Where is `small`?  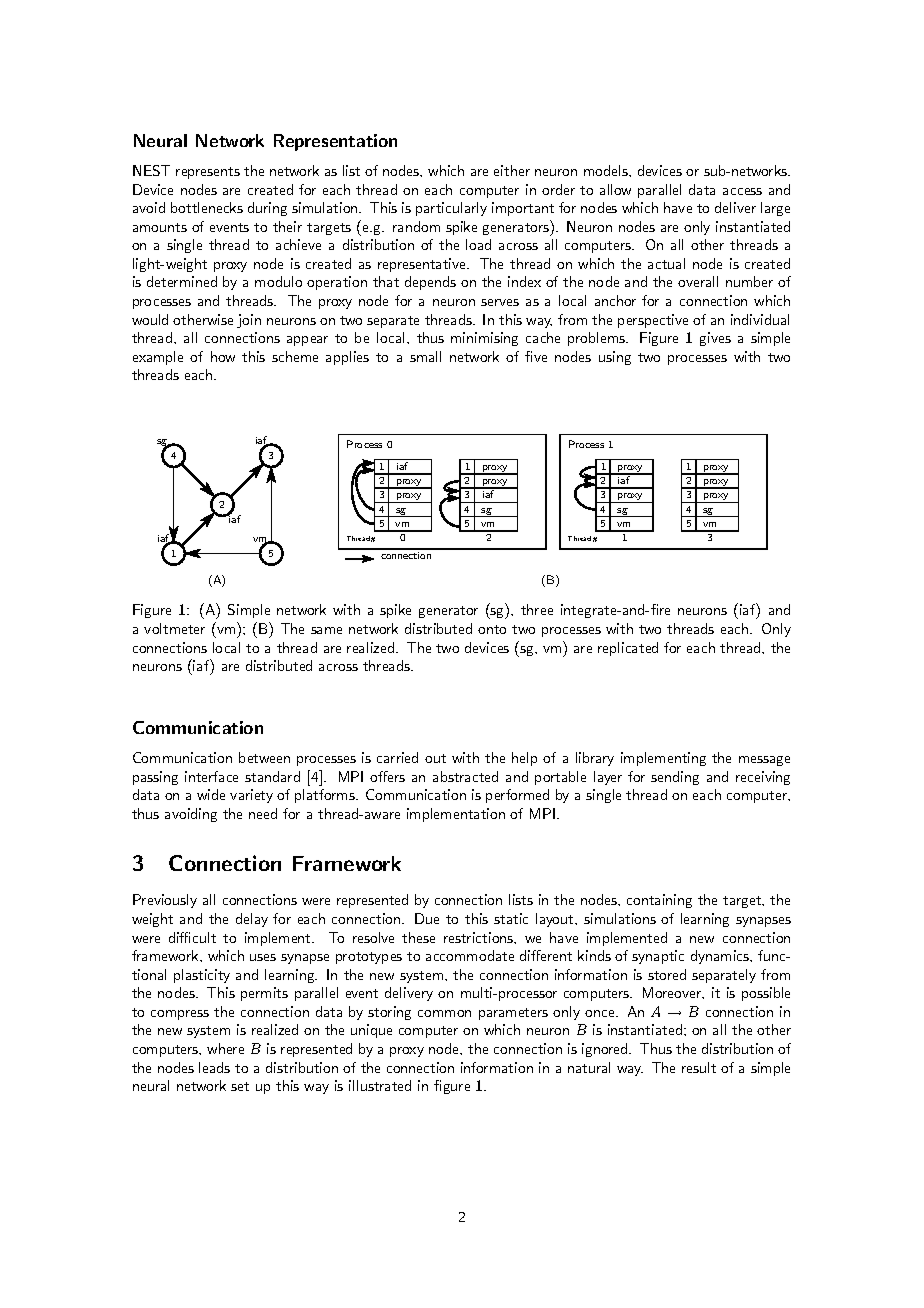
small is located at coordinates (425, 356).
